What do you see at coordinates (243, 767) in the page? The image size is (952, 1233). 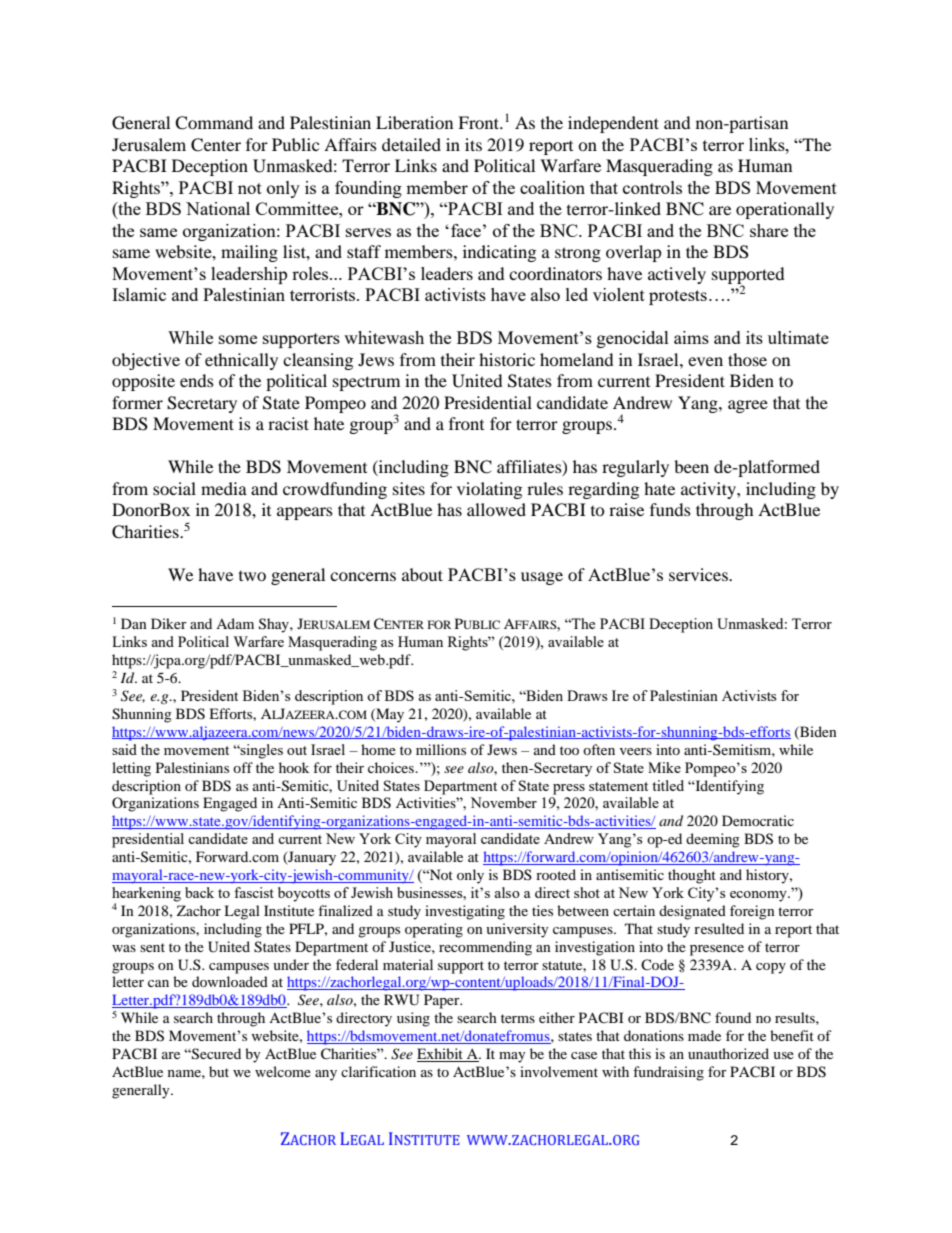 I see `off` at bounding box center [243, 767].
